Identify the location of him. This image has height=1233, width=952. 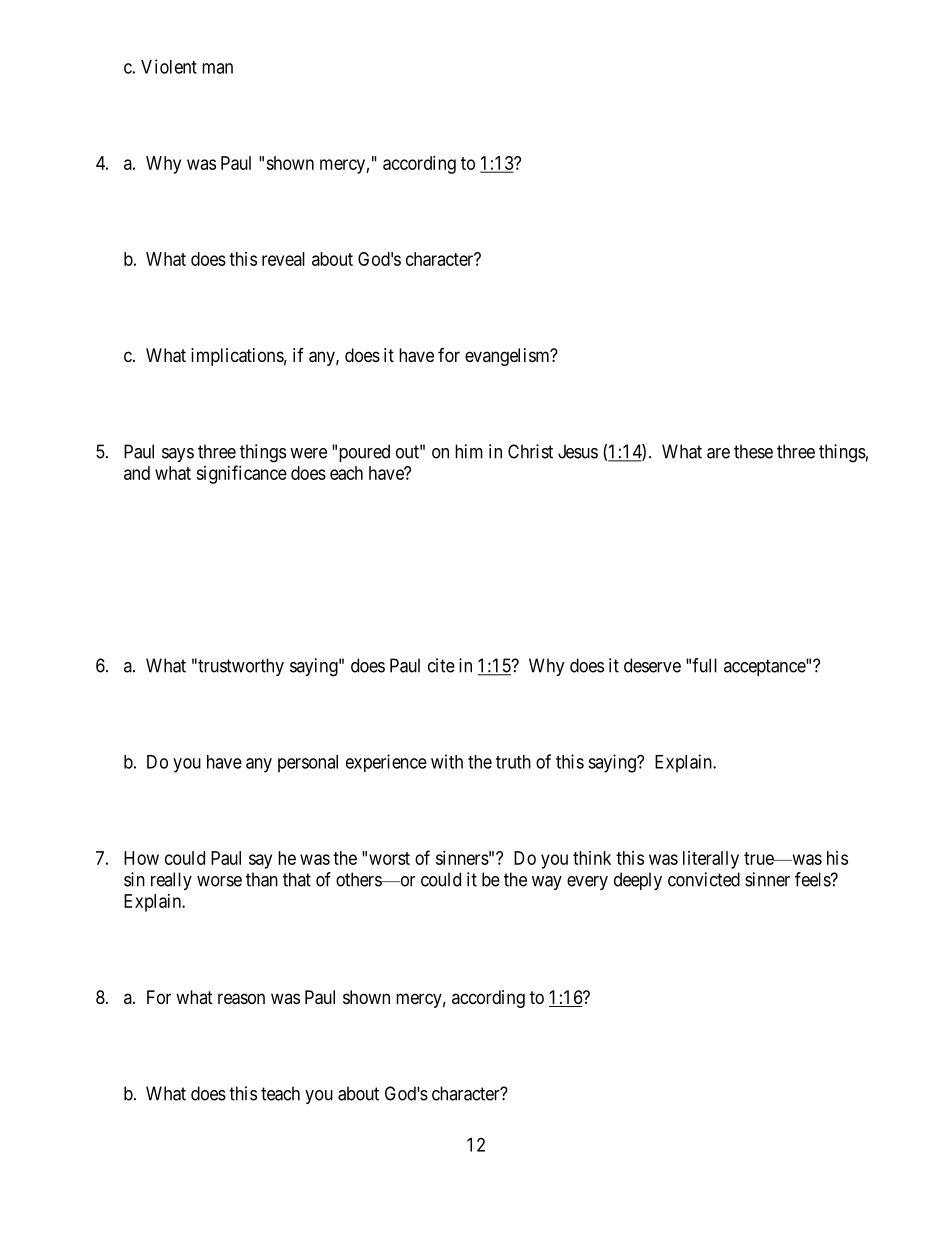
(469, 451).
